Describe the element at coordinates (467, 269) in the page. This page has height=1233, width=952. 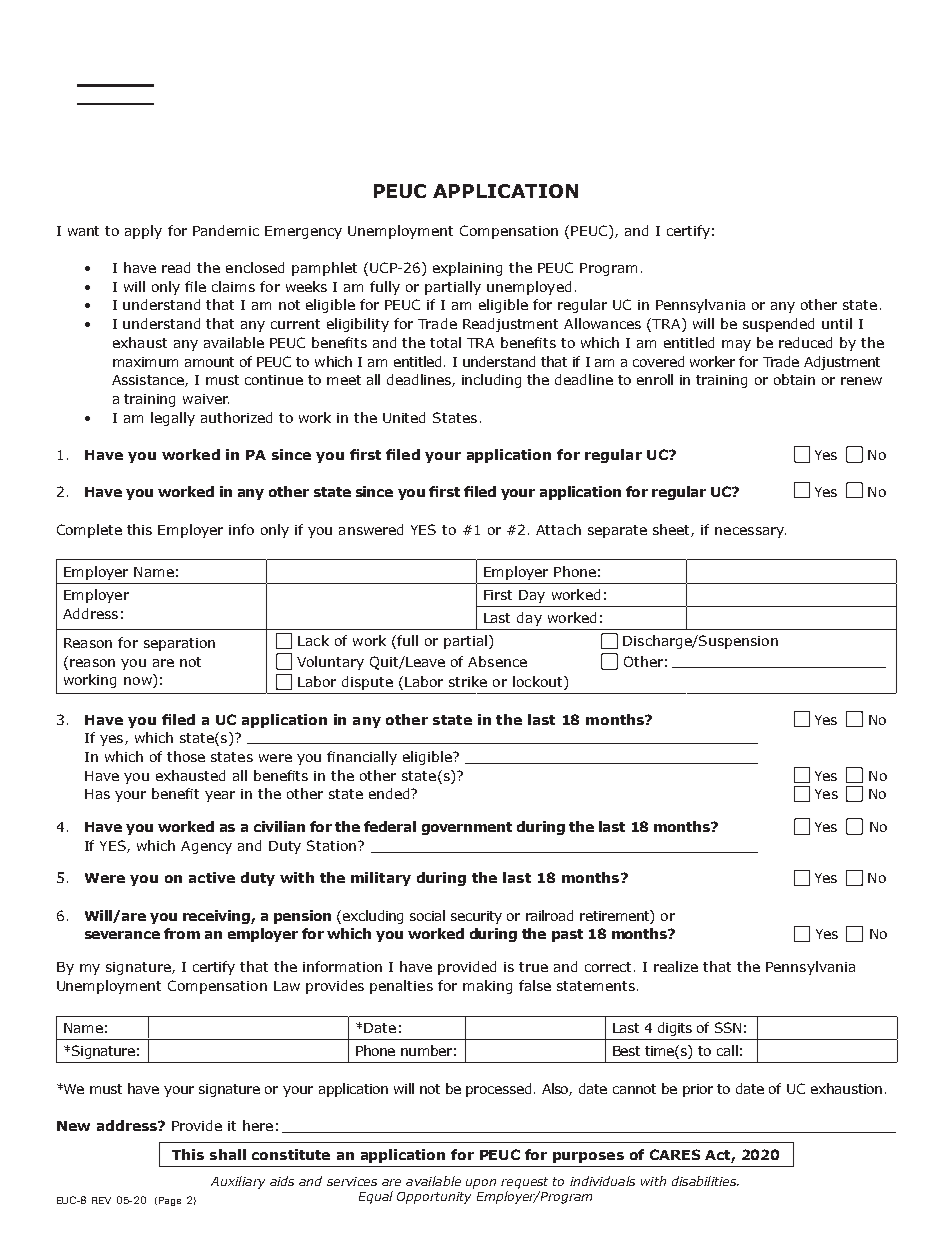
I see `explaining` at that location.
